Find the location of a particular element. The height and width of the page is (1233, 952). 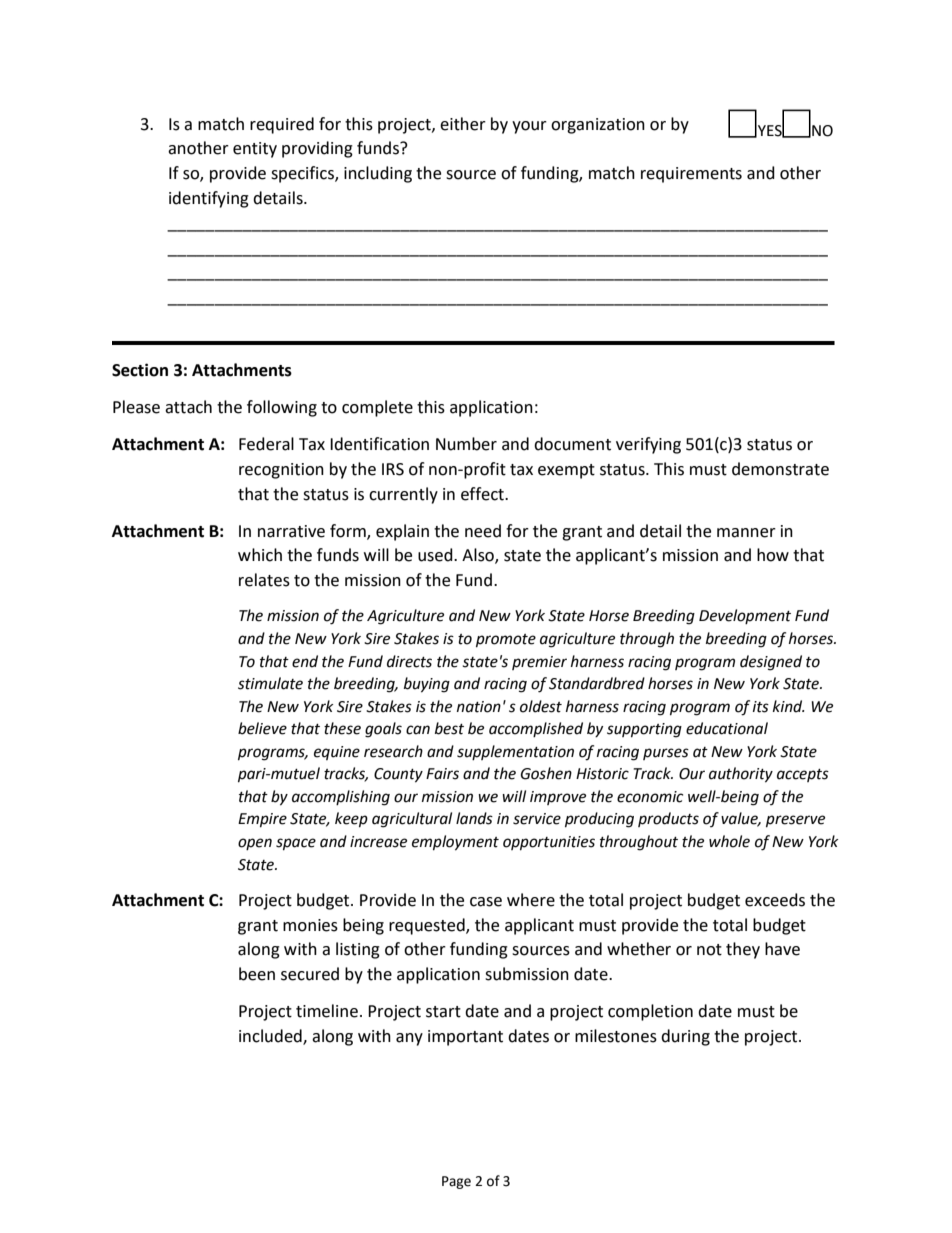

following is located at coordinates (282, 408).
